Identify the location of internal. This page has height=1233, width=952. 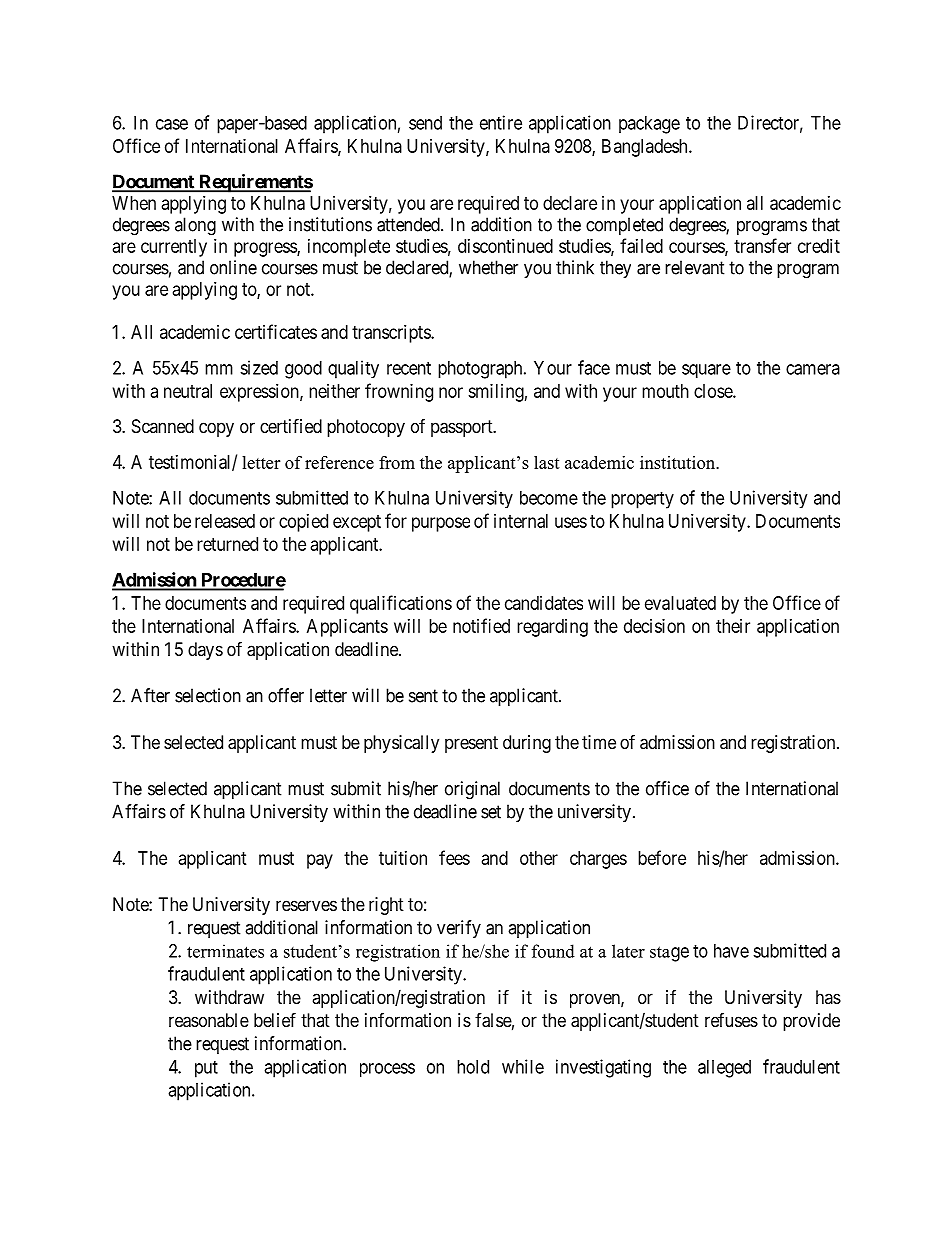
(521, 521).
